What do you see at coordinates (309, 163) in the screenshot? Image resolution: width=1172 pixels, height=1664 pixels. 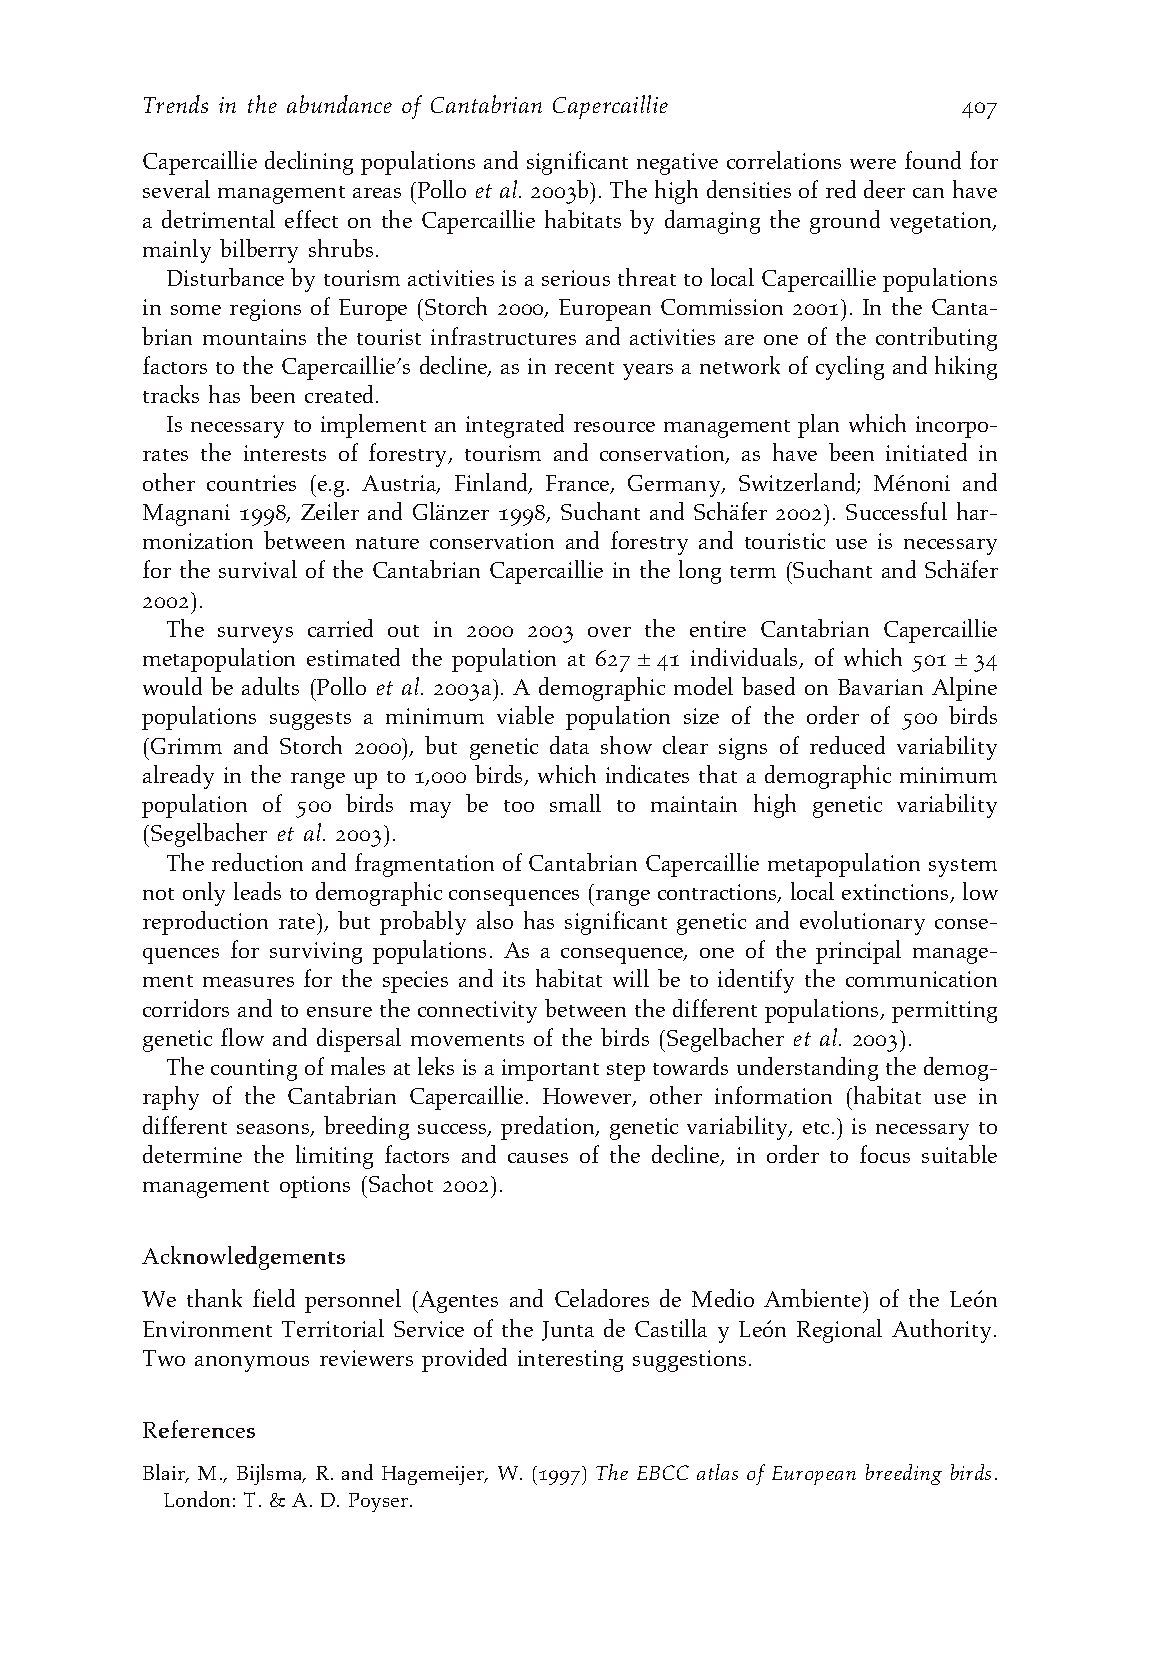 I see `declining` at bounding box center [309, 163].
